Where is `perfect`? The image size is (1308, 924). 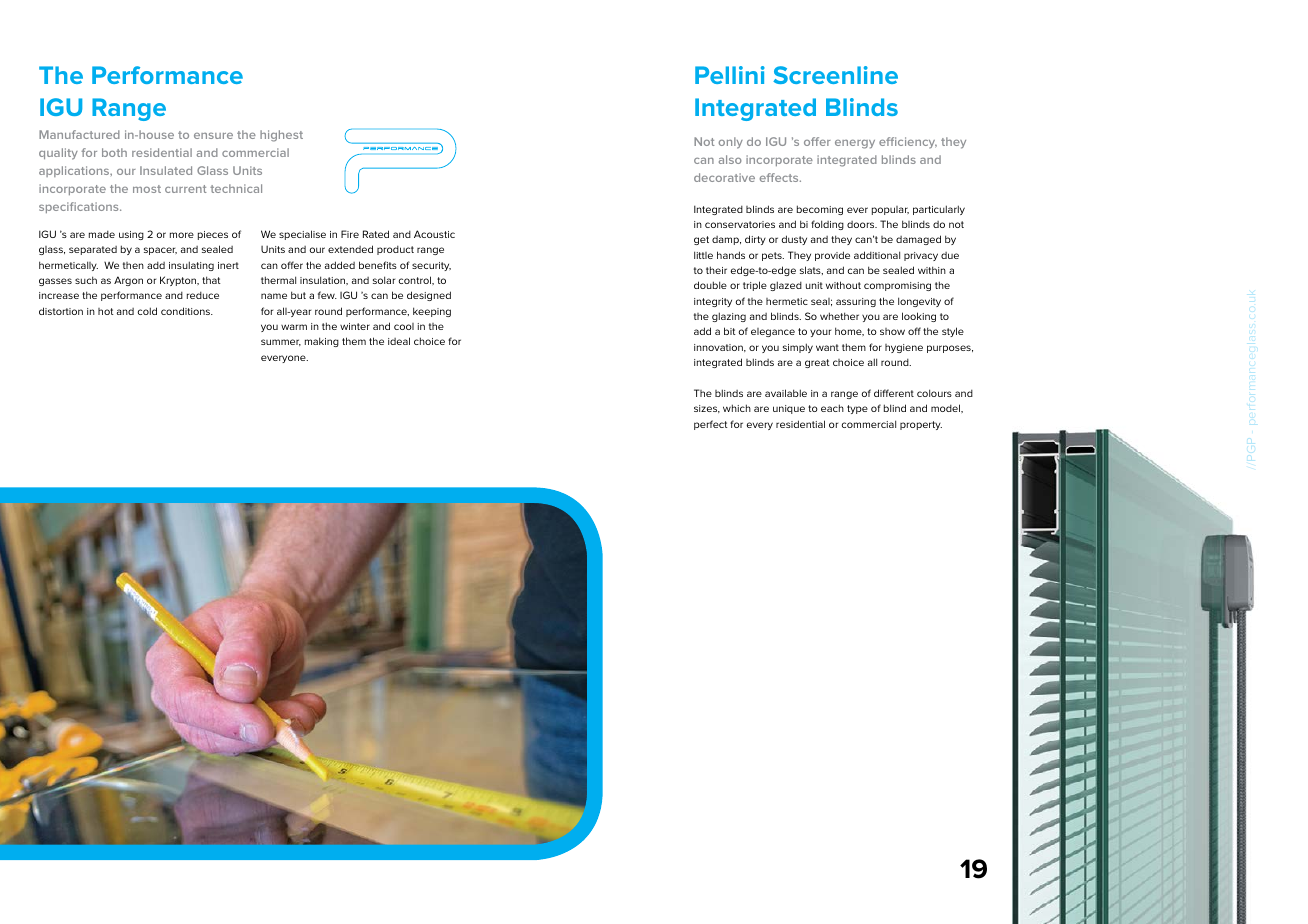
perfect is located at coordinates (711, 425).
